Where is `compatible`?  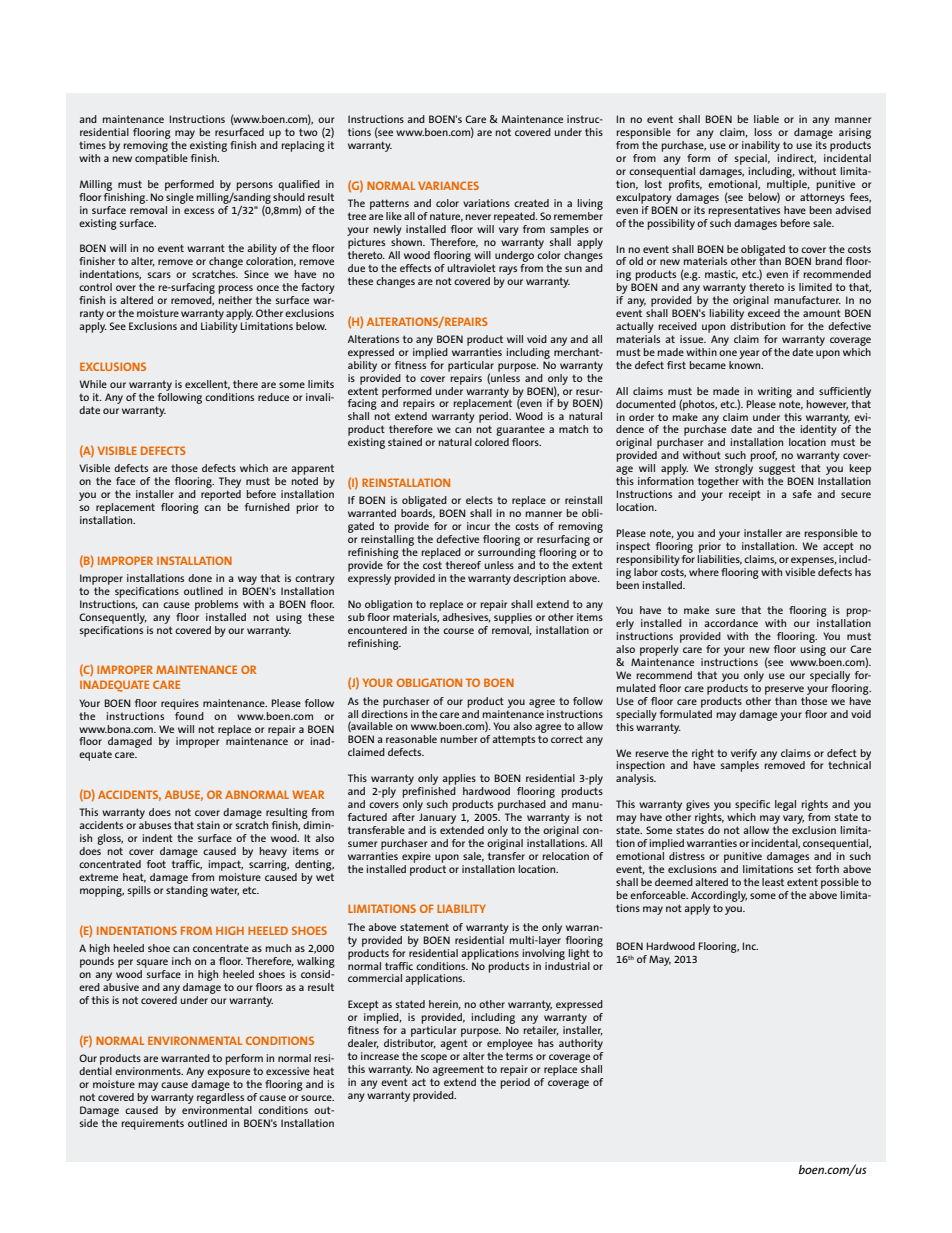
compatible is located at coordinates (161, 159).
